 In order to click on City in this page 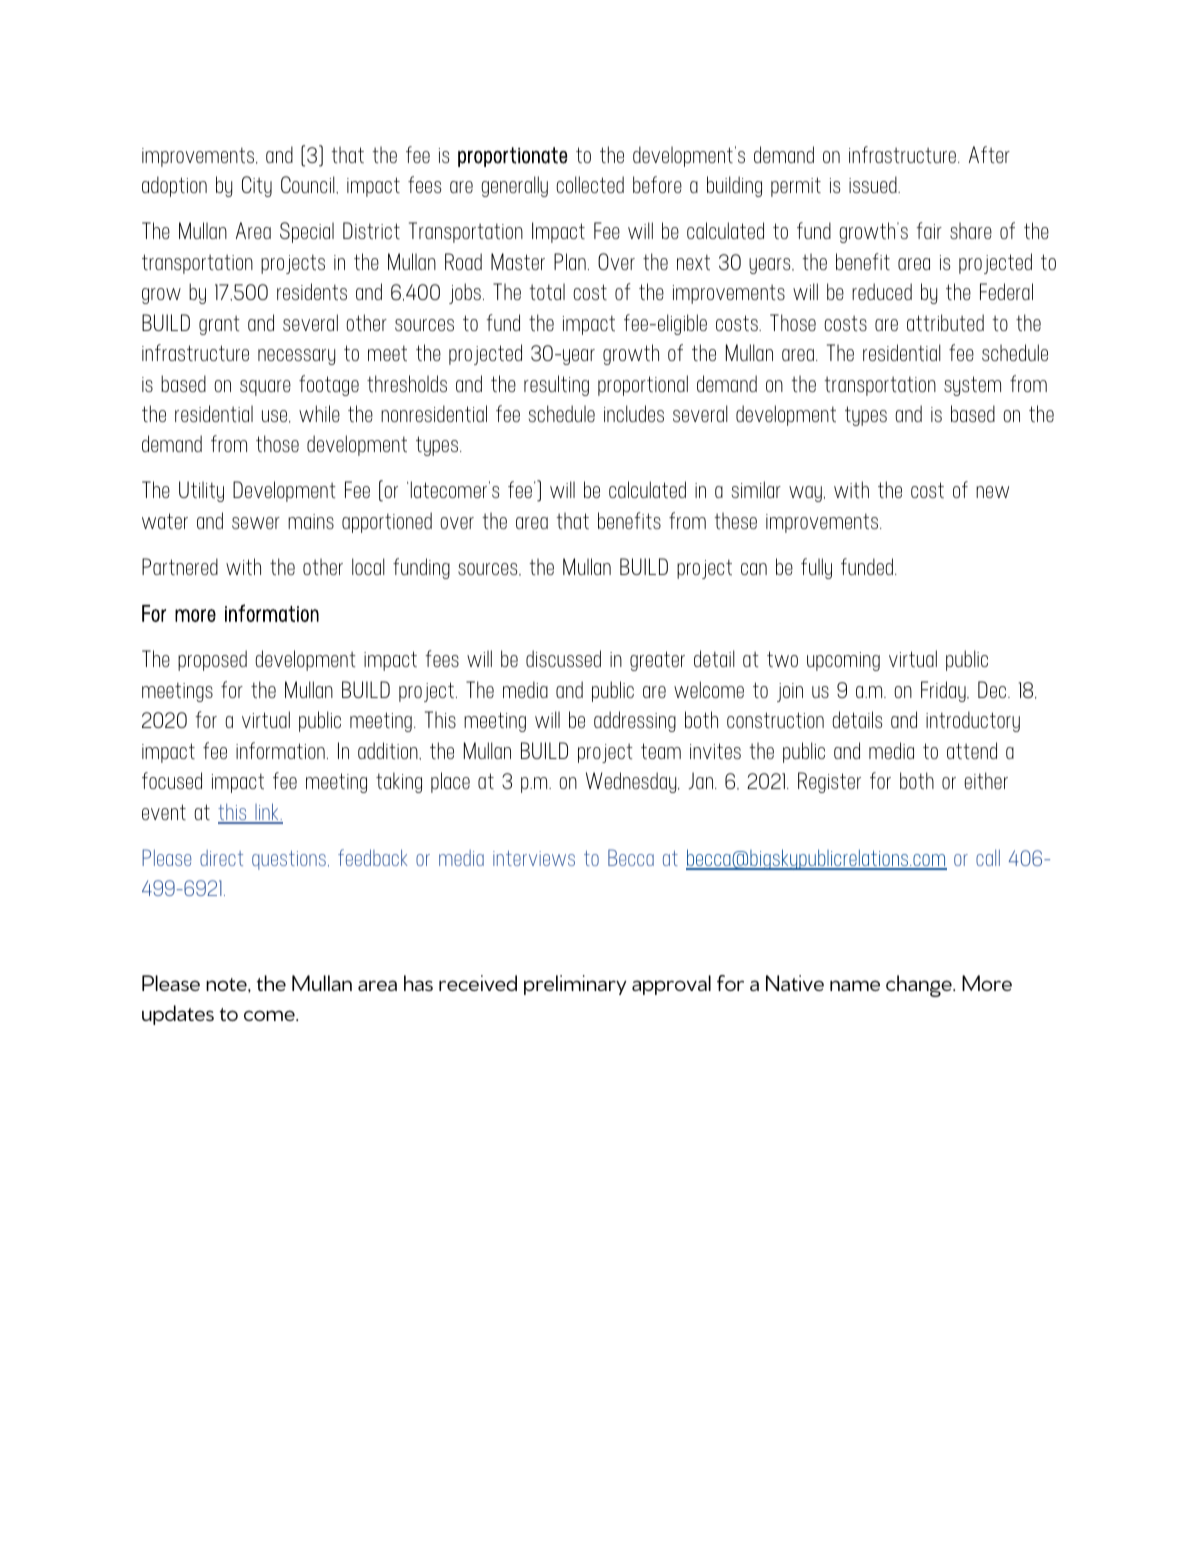, I will do `click(257, 186)`.
